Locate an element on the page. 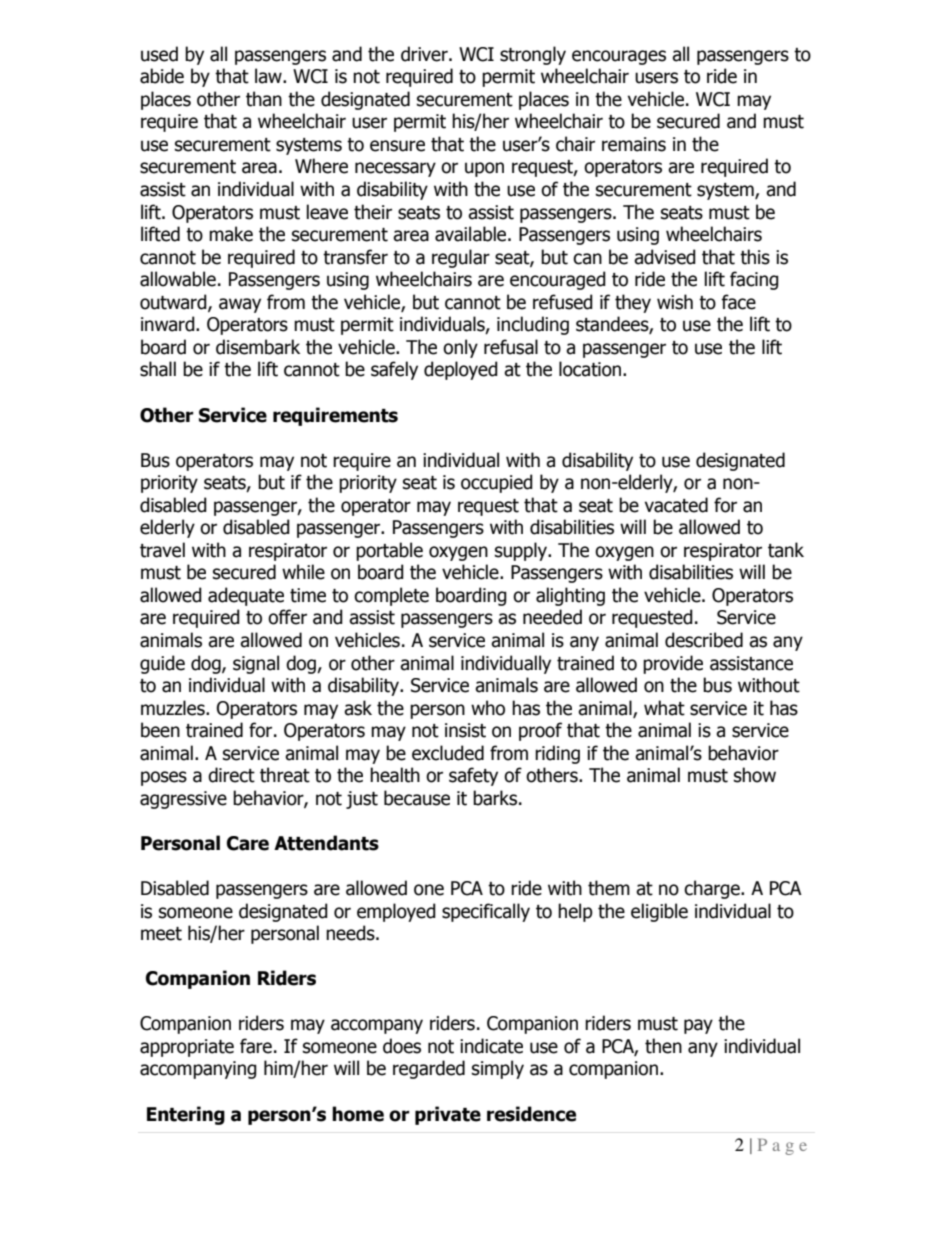 The width and height of the page is (952, 1233). encourages is located at coordinates (619, 57).
